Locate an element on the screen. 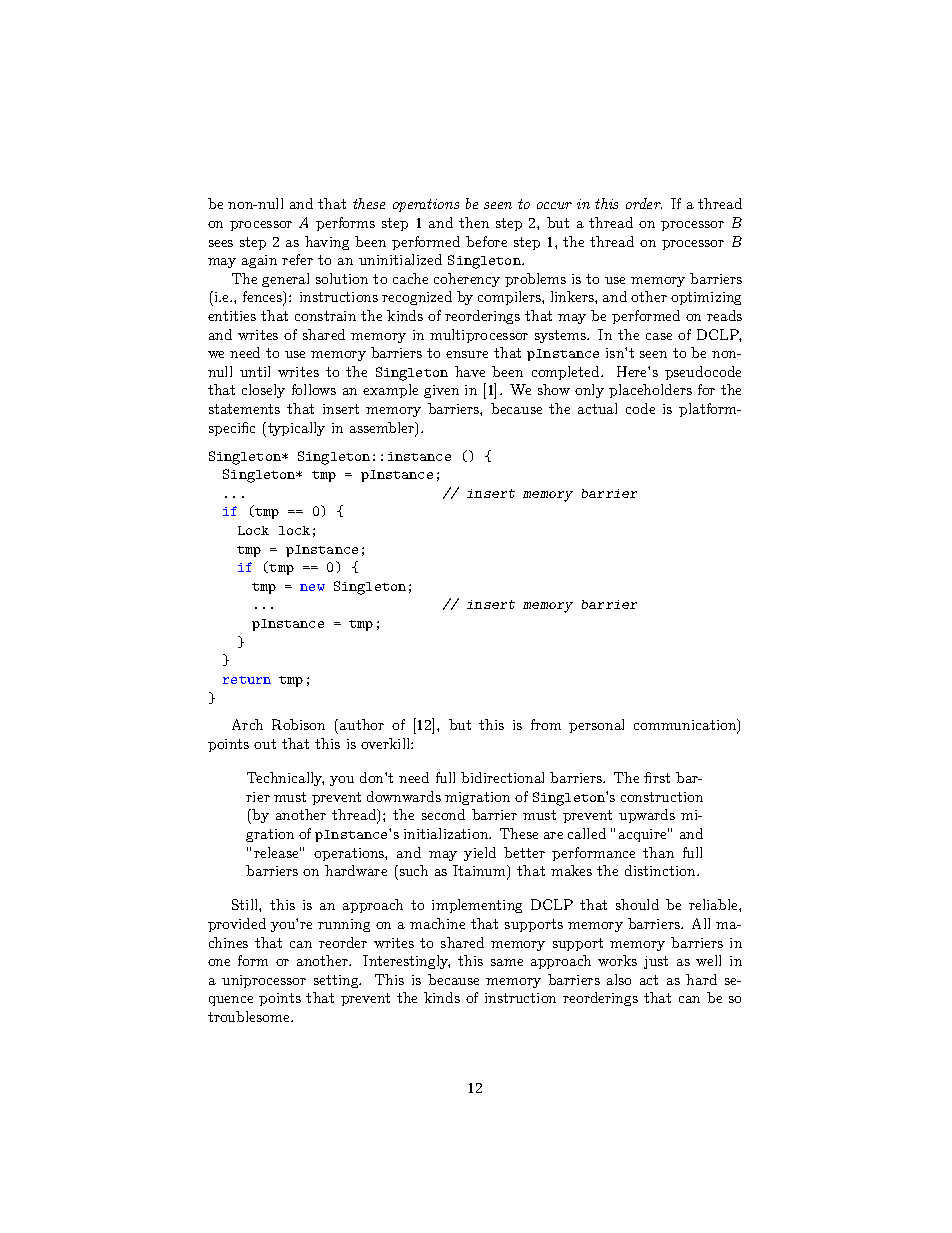 This screenshot has height=1233, width=952. then is located at coordinates (474, 222).
